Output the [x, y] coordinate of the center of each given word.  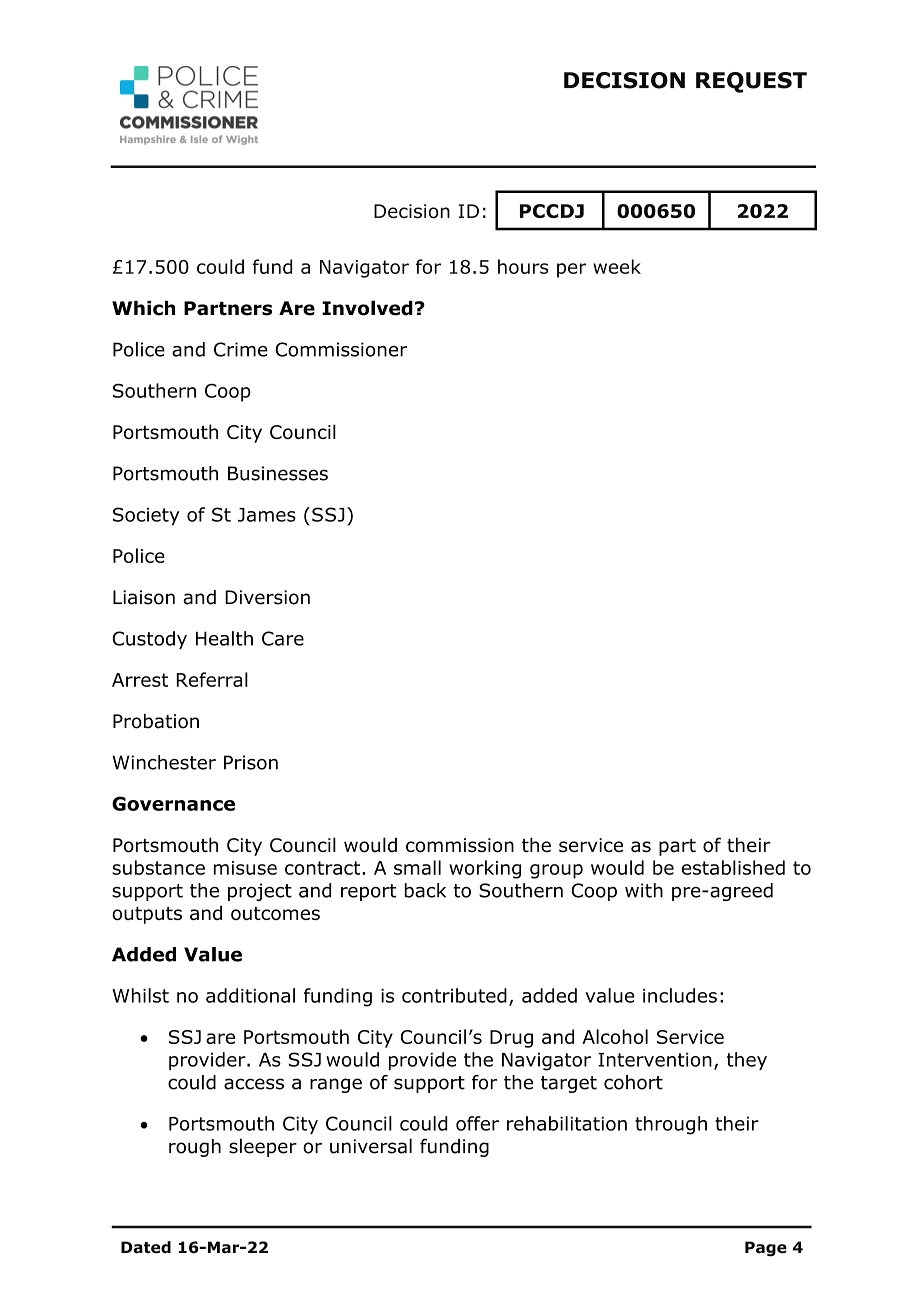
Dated [146, 1247]
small [417, 867]
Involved [367, 308]
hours [523, 266]
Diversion [267, 597]
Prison [251, 762]
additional [250, 995]
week [617, 266]
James [267, 515]
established [733, 867]
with [644, 890]
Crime [241, 349]
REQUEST [751, 82]
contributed [454, 995]
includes [680, 995]
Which [143, 308]
